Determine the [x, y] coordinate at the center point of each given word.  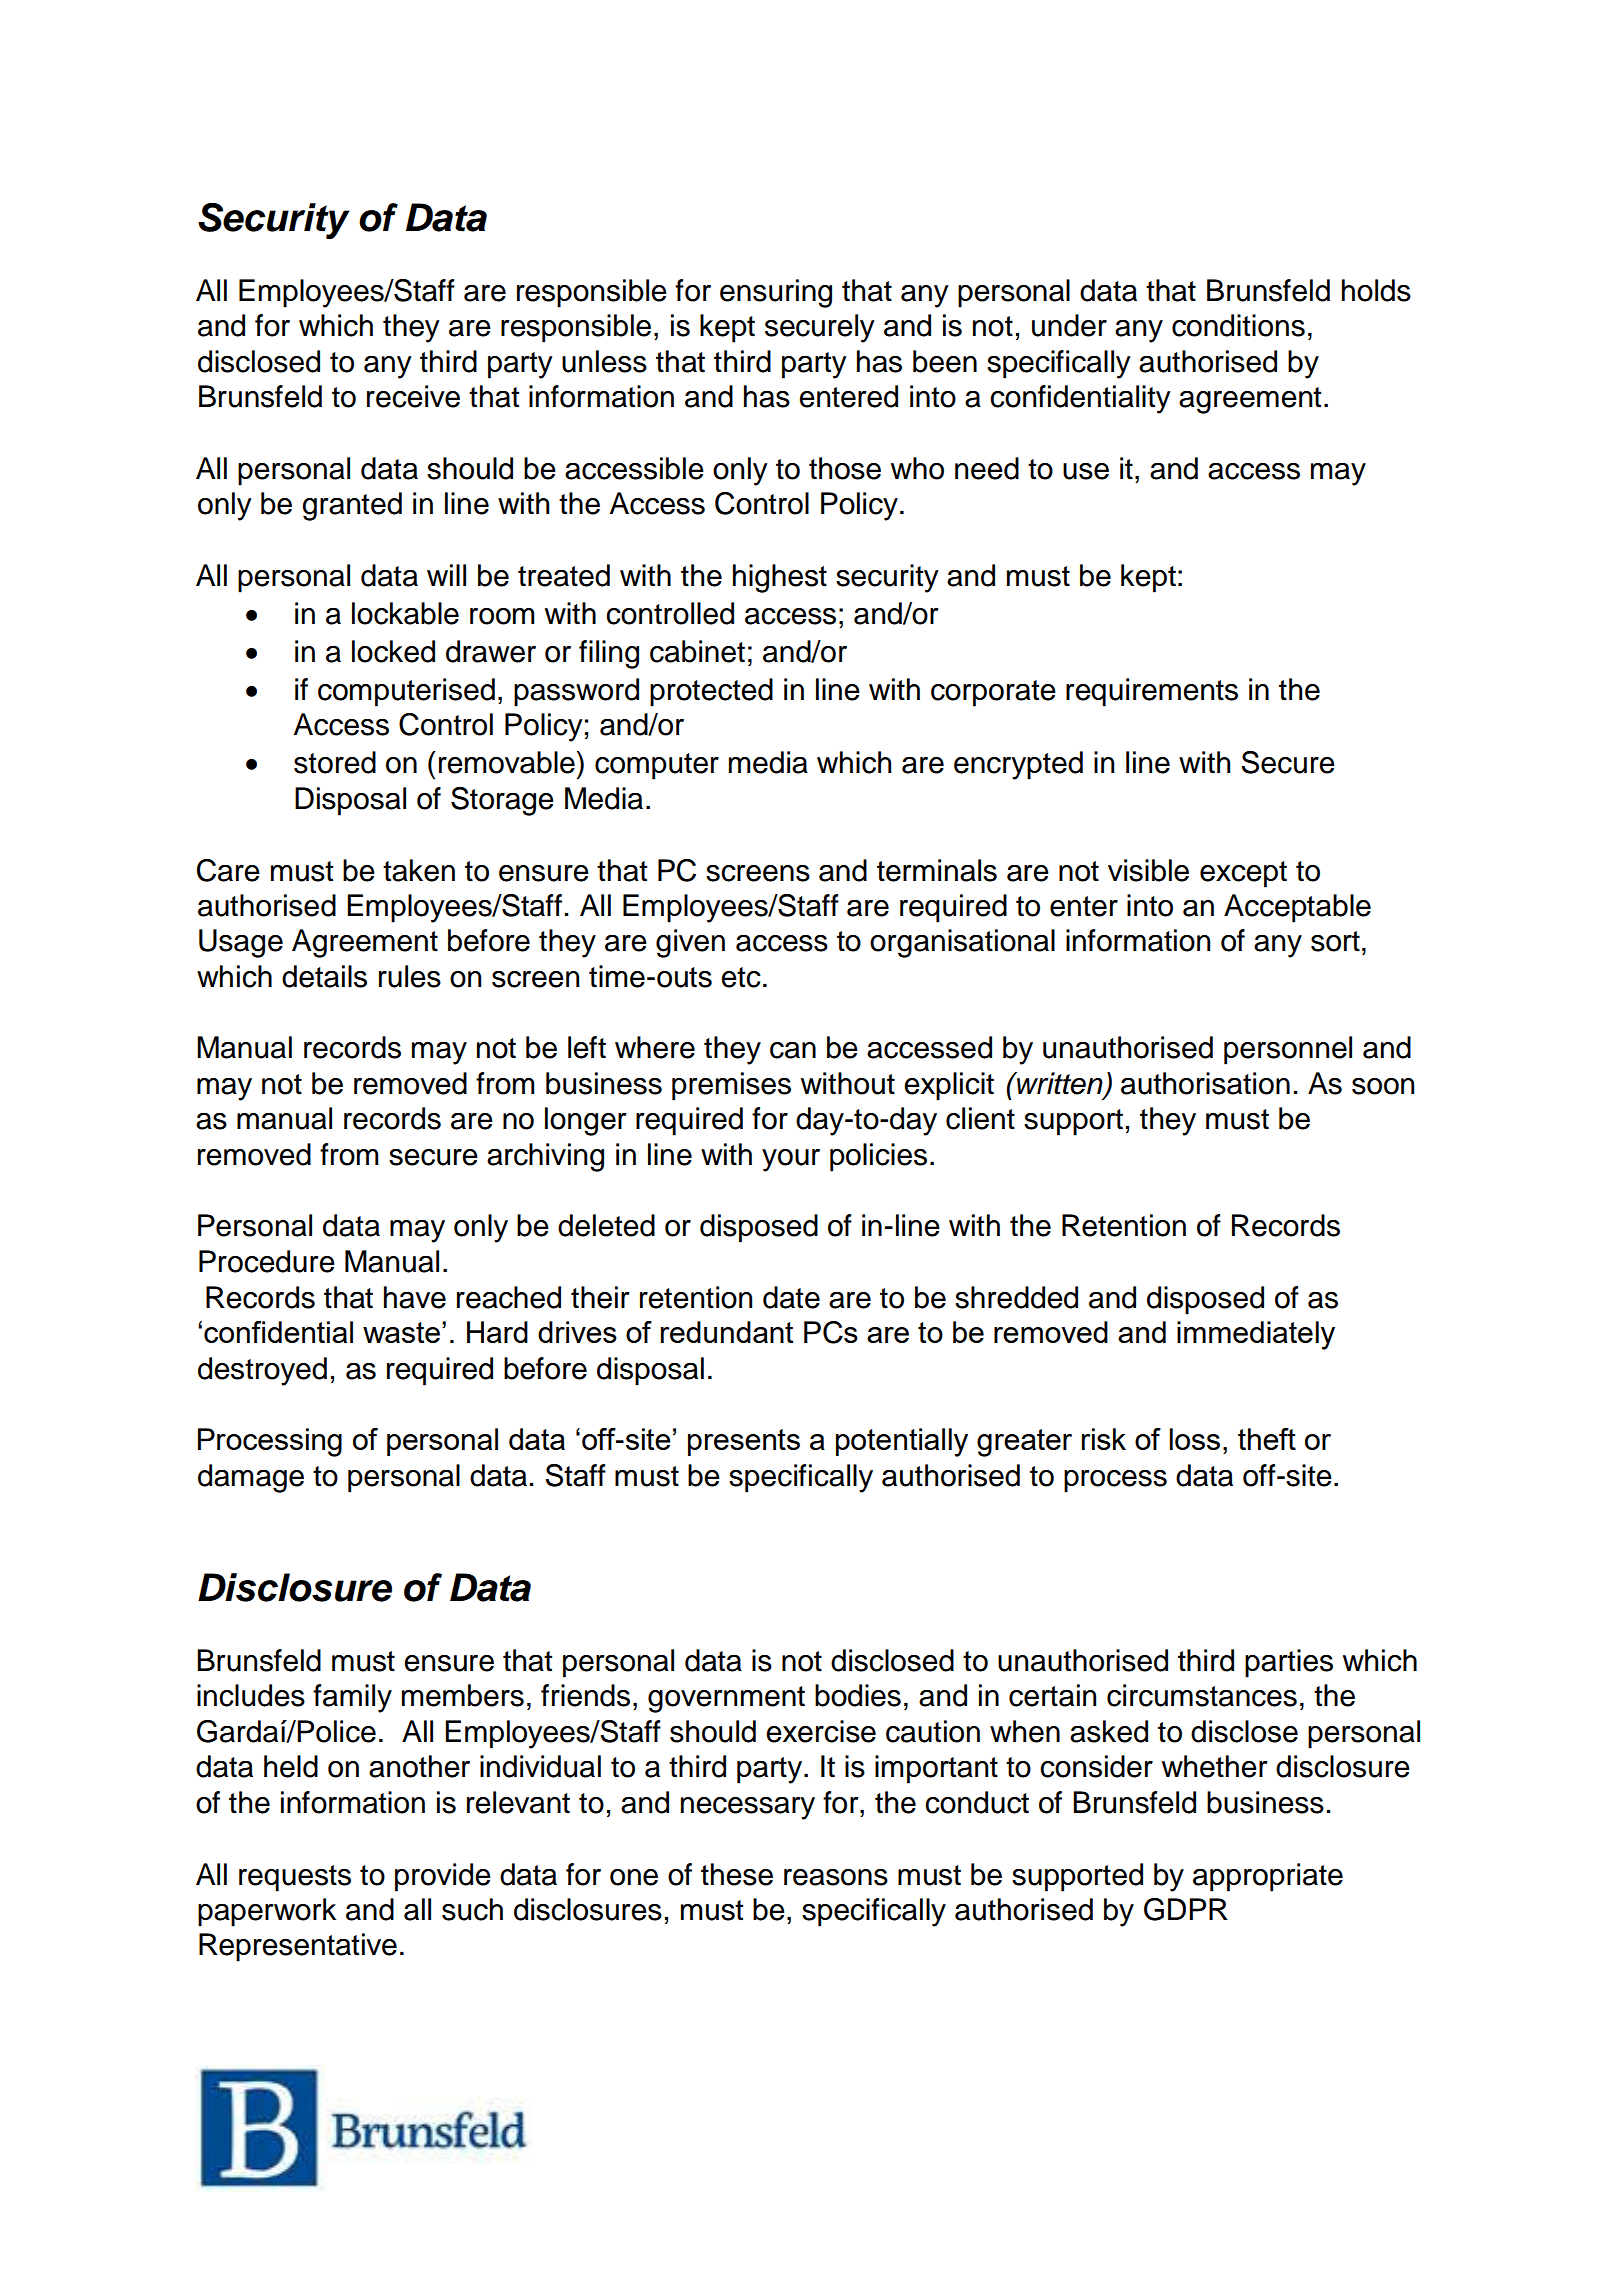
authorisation [1205, 1083]
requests [295, 1878]
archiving [545, 1157]
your [791, 1160]
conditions [1238, 325]
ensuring [776, 293]
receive [413, 396]
